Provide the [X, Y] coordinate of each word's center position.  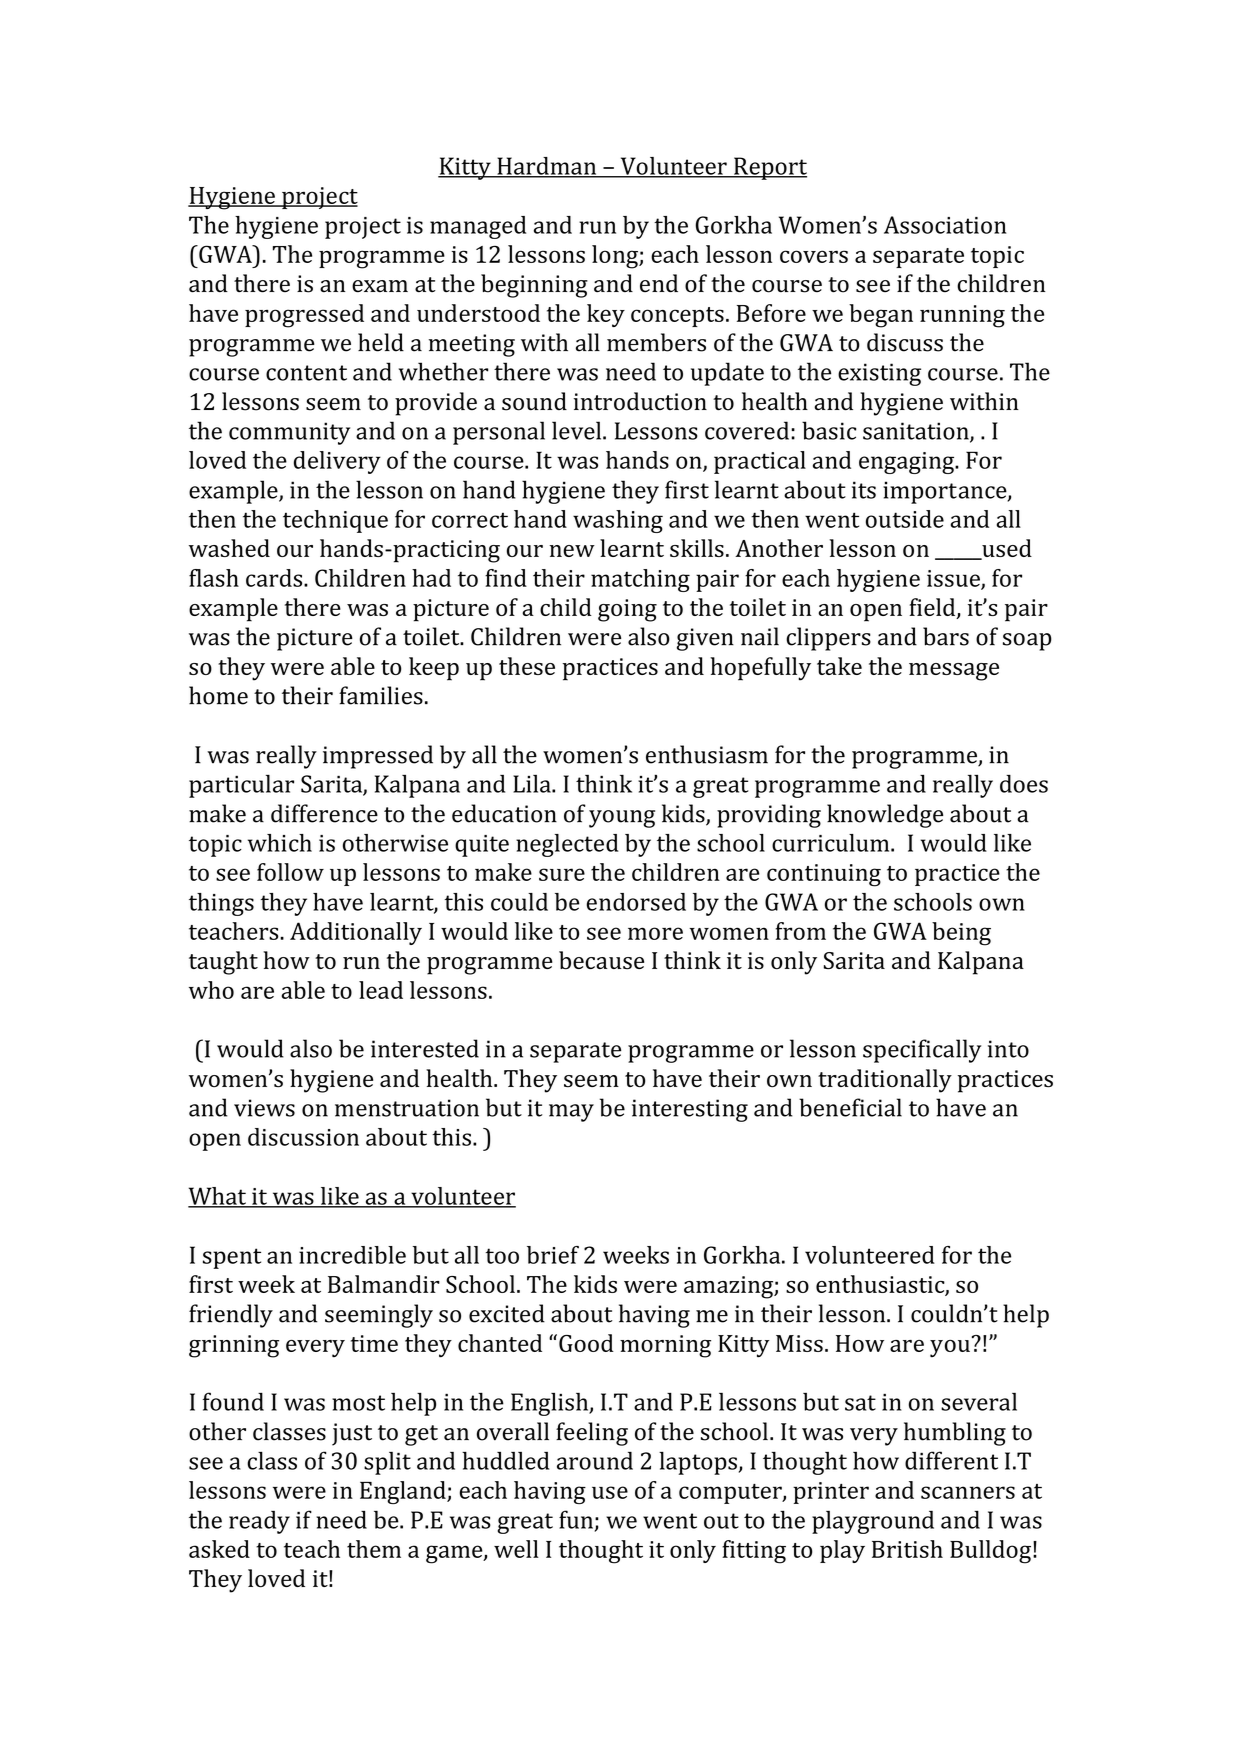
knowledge [885, 816]
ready [259, 1522]
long [616, 257]
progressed [304, 316]
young [622, 819]
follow [290, 872]
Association [945, 225]
